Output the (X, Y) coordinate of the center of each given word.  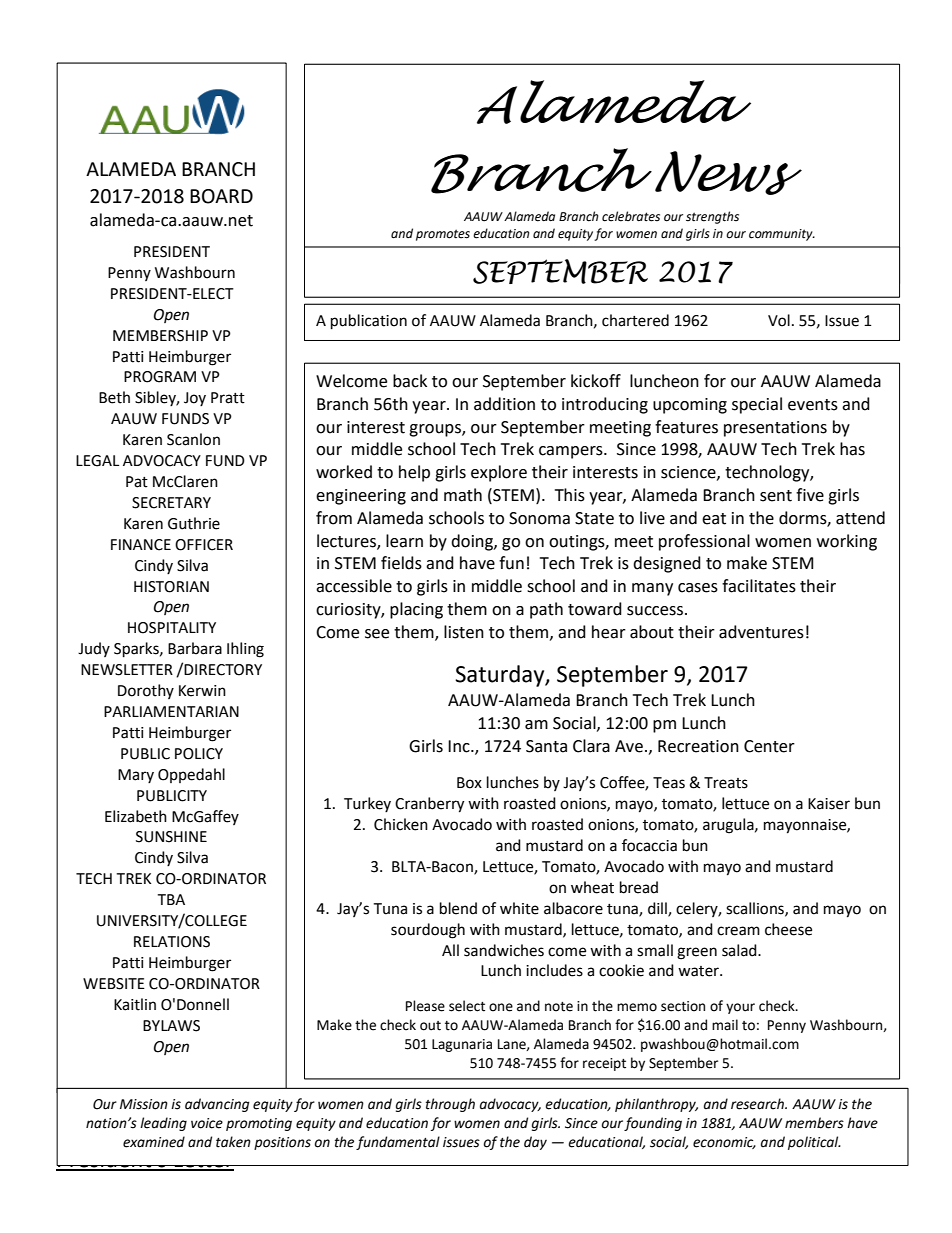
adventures (761, 632)
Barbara (195, 648)
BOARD (221, 196)
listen (464, 632)
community (782, 235)
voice (207, 1123)
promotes (443, 235)
